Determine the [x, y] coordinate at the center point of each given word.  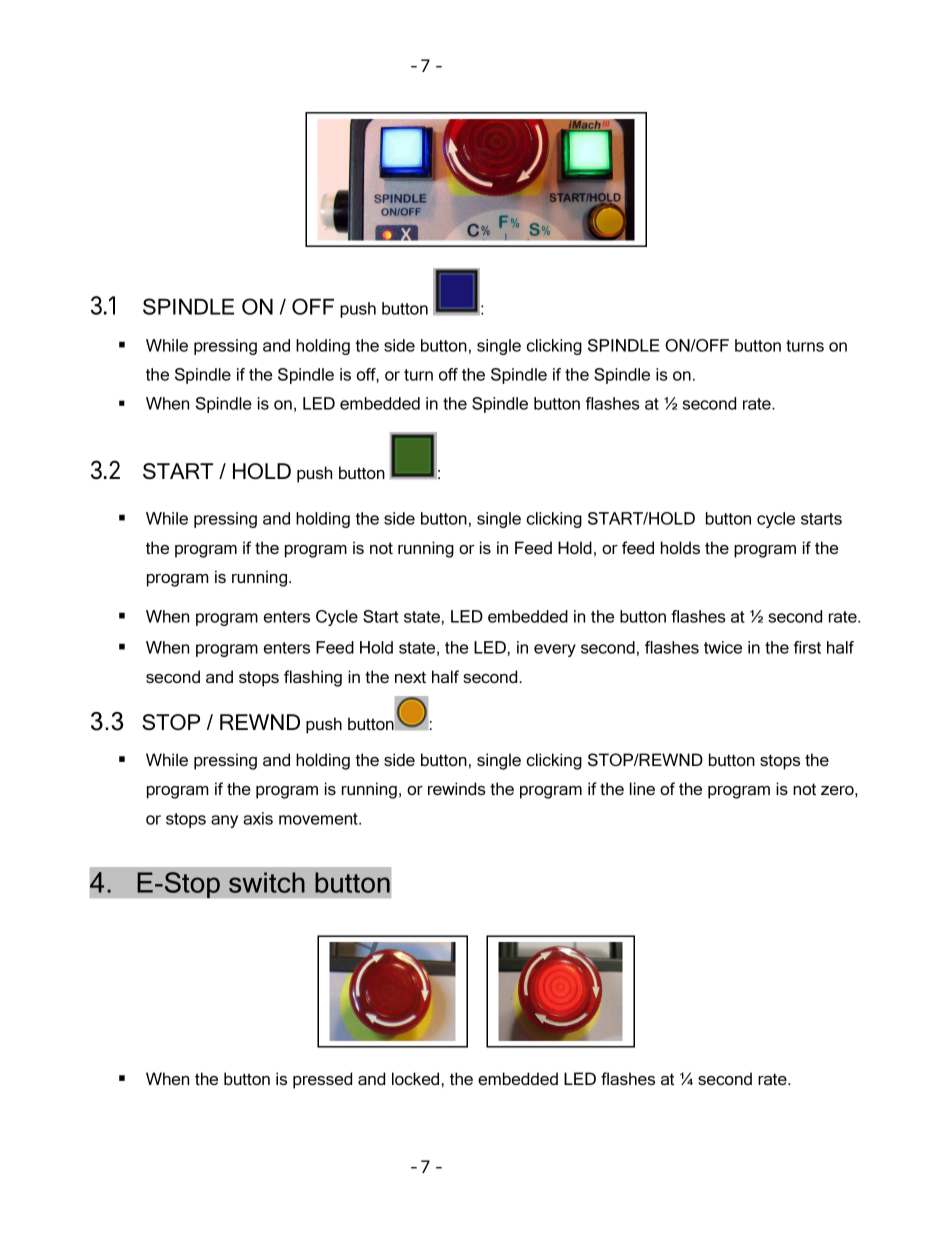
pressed [322, 1080]
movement [319, 819]
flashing [313, 678]
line [642, 788]
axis [258, 818]
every [555, 650]
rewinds [457, 788]
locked [415, 1078]
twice [723, 647]
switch [267, 882]
